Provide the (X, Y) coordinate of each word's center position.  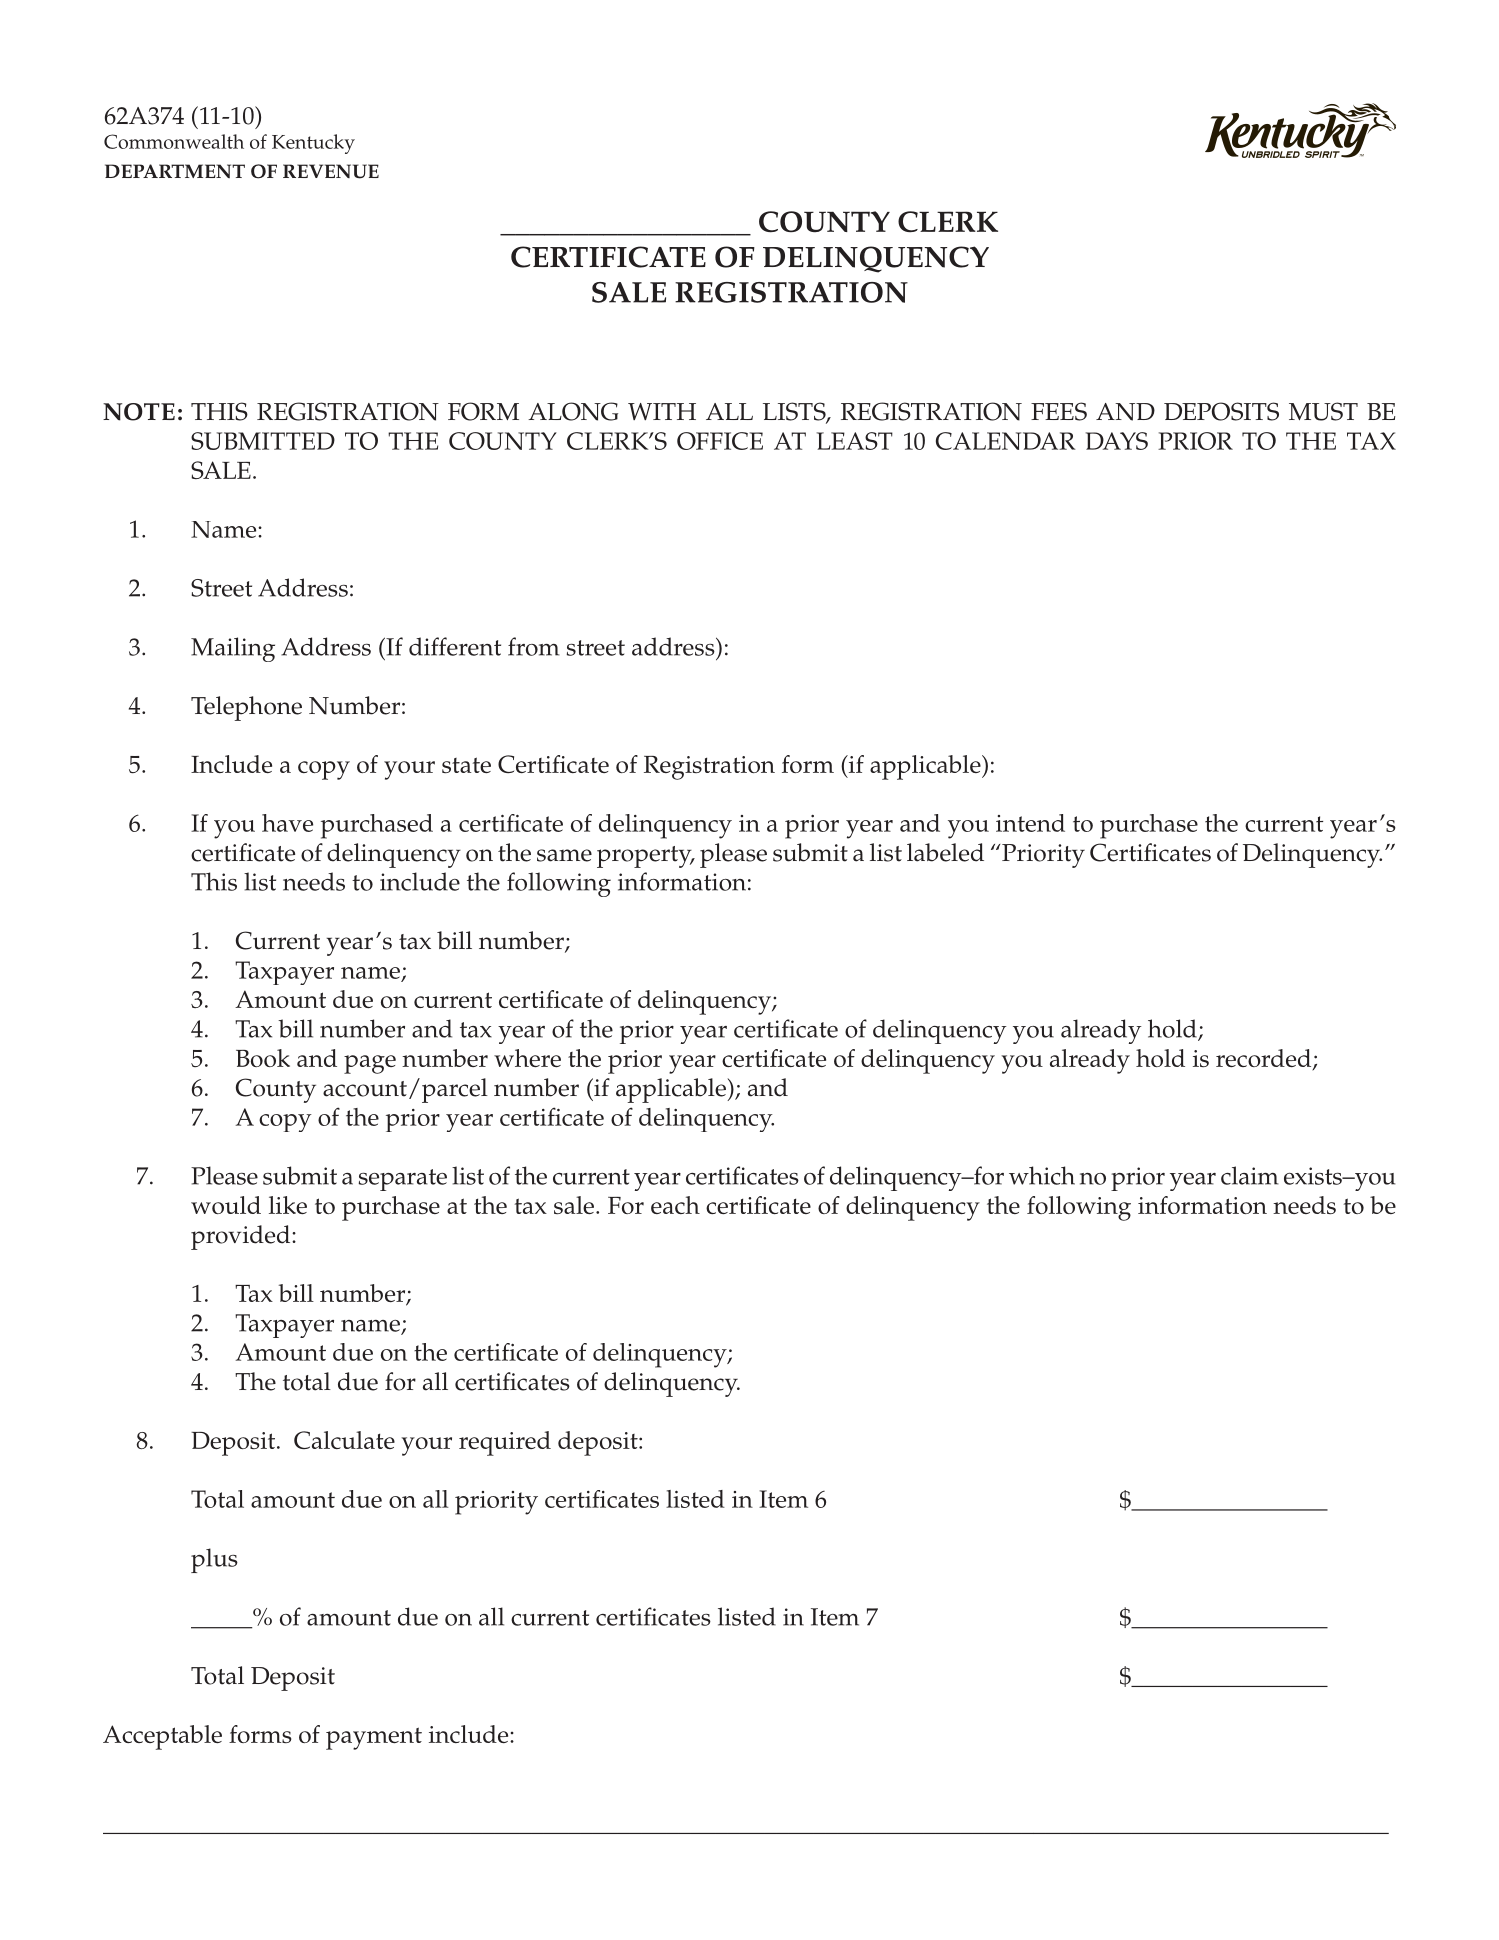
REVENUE (331, 171)
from (534, 646)
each (675, 1205)
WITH (662, 411)
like (288, 1205)
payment (374, 1738)
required (505, 1443)
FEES (1059, 411)
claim (1250, 1175)
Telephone (246, 708)
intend (1030, 823)
